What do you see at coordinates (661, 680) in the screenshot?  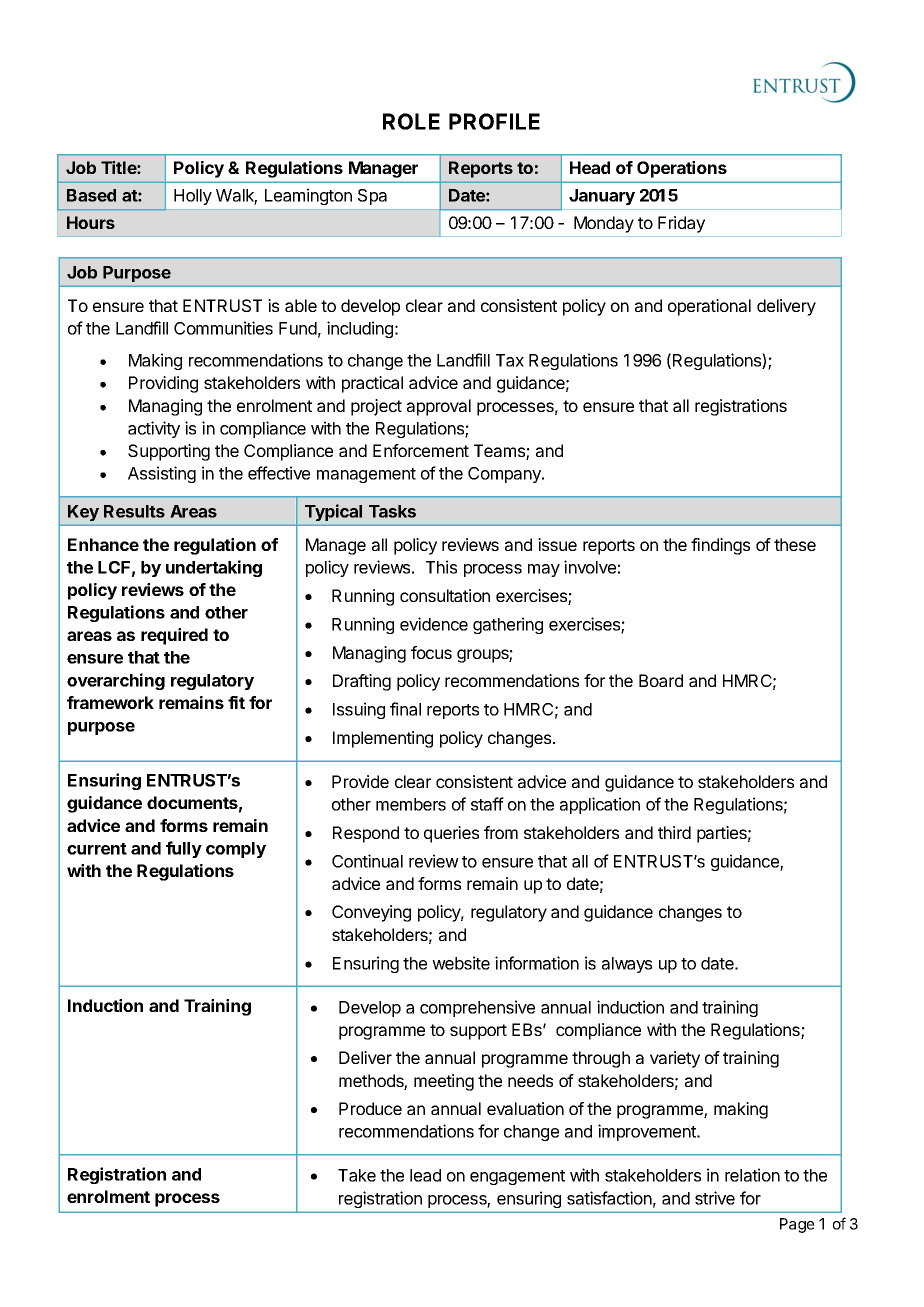 I see `Board` at bounding box center [661, 680].
